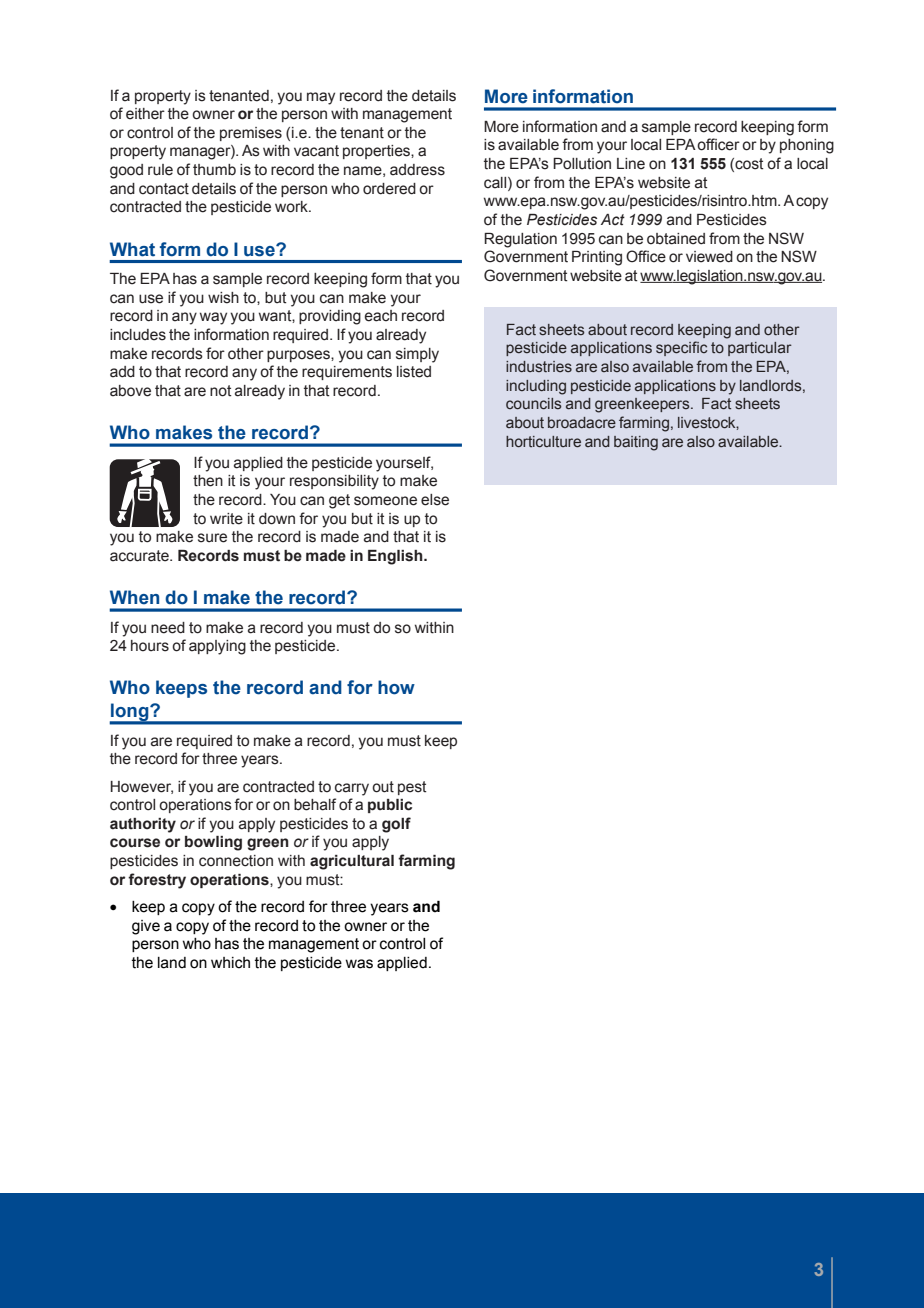  What do you see at coordinates (230, 963) in the screenshot?
I see `which` at bounding box center [230, 963].
